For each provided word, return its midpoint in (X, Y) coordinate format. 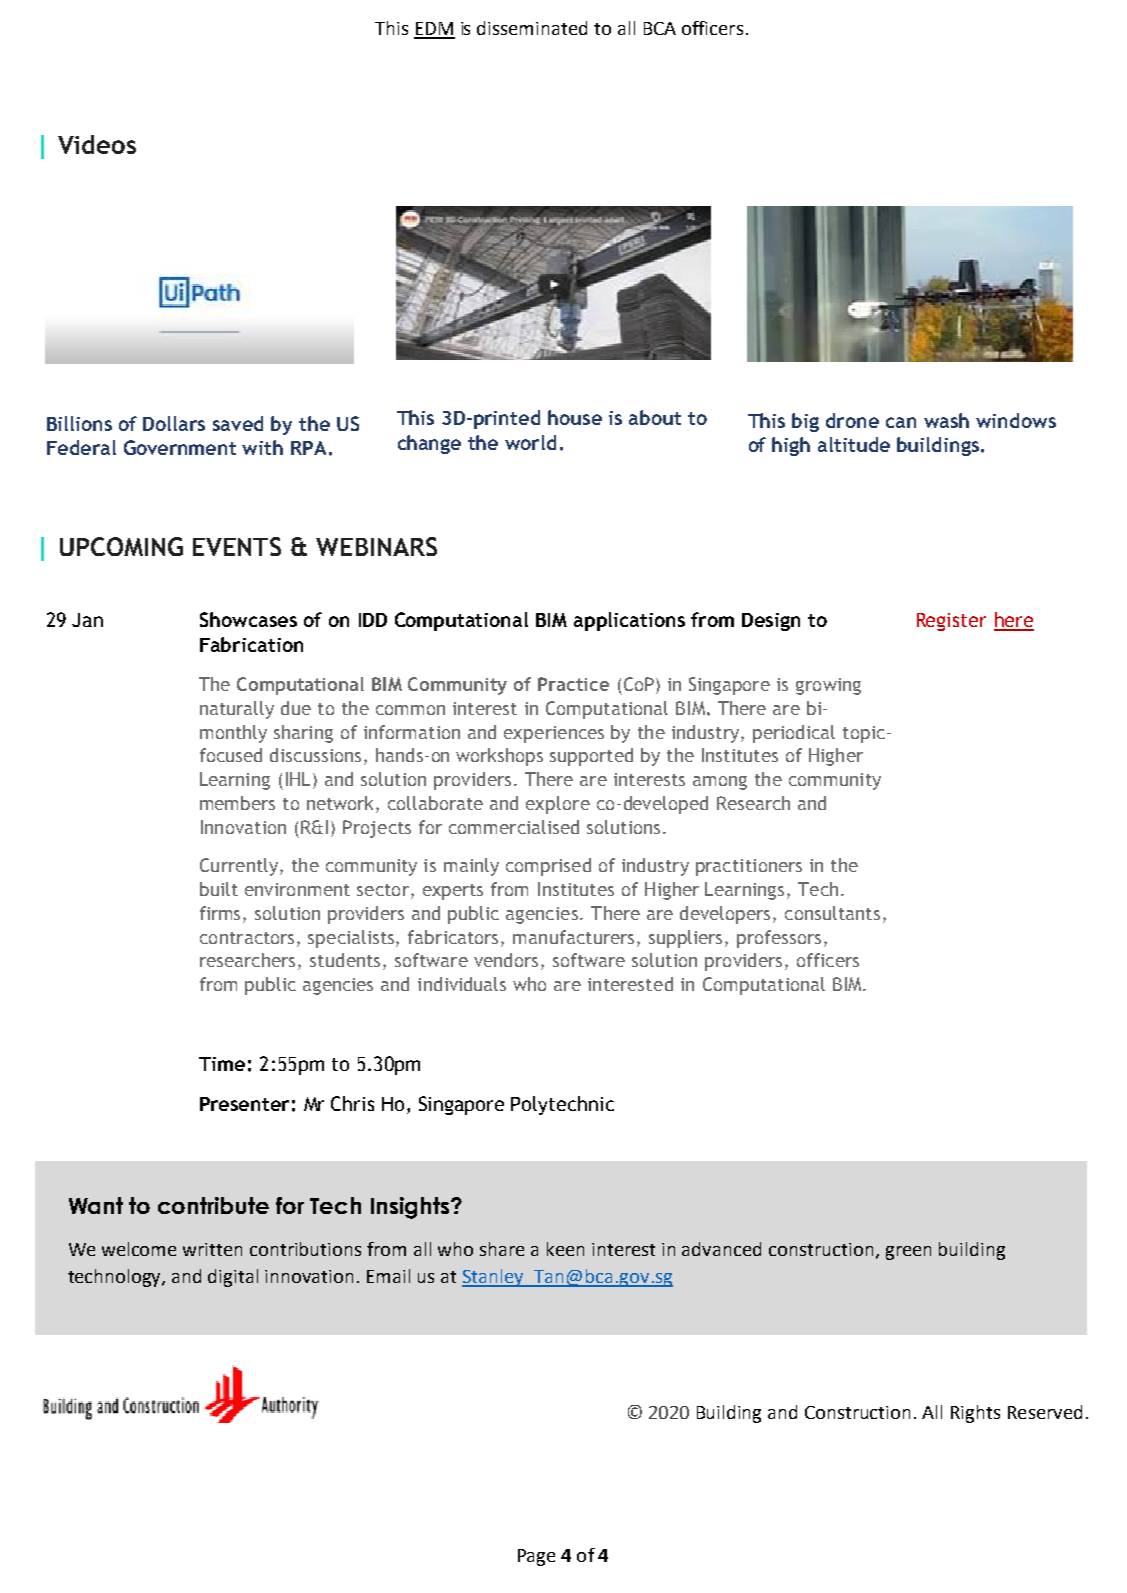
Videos (97, 144)
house (575, 417)
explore (558, 805)
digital (233, 1278)
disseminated (532, 28)
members (237, 803)
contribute (213, 1205)
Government (180, 447)
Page (536, 1557)
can (901, 422)
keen (565, 1249)
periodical (794, 734)
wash (946, 420)
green (908, 1253)
